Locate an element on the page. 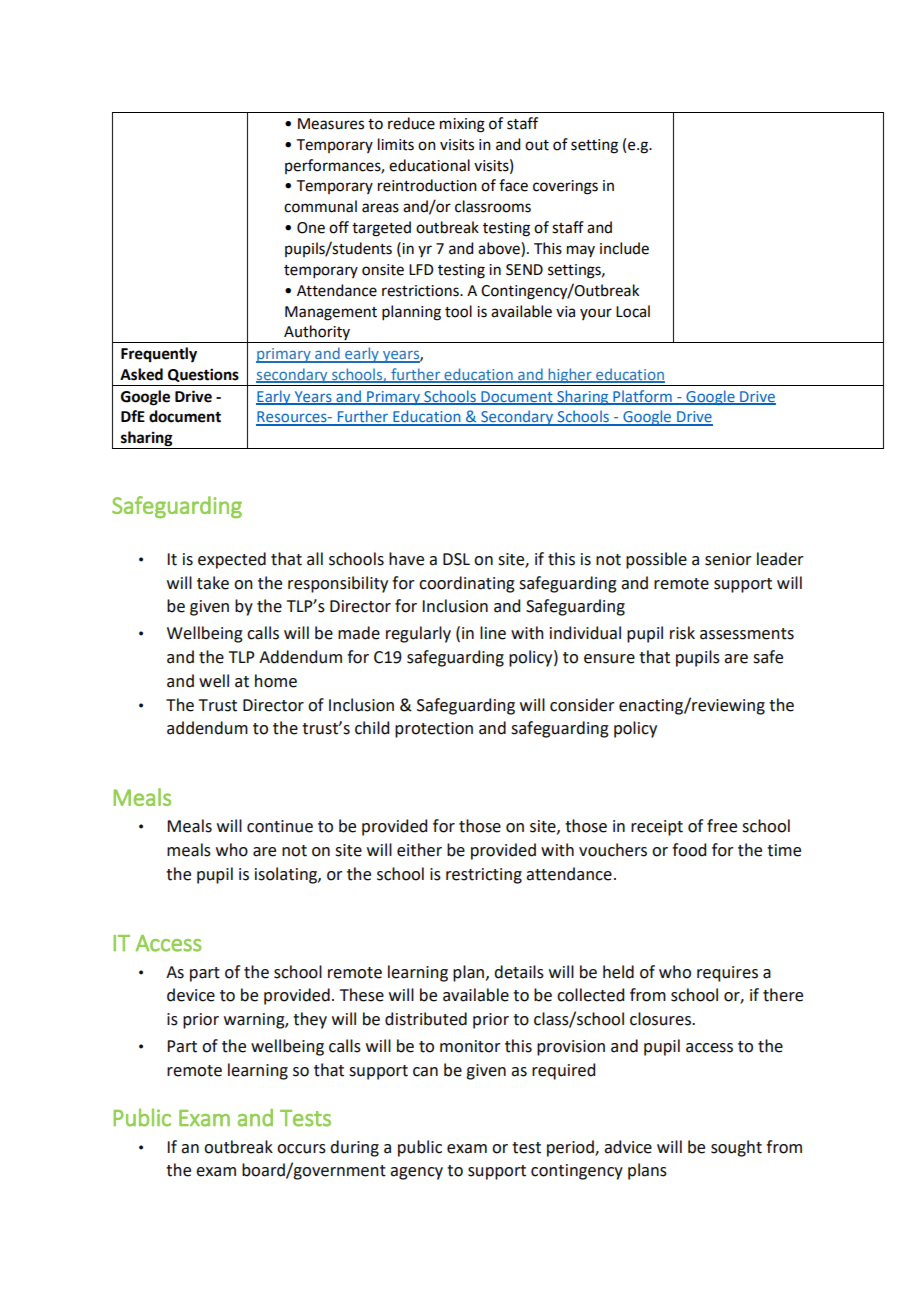  Measures is located at coordinates (331, 124).
